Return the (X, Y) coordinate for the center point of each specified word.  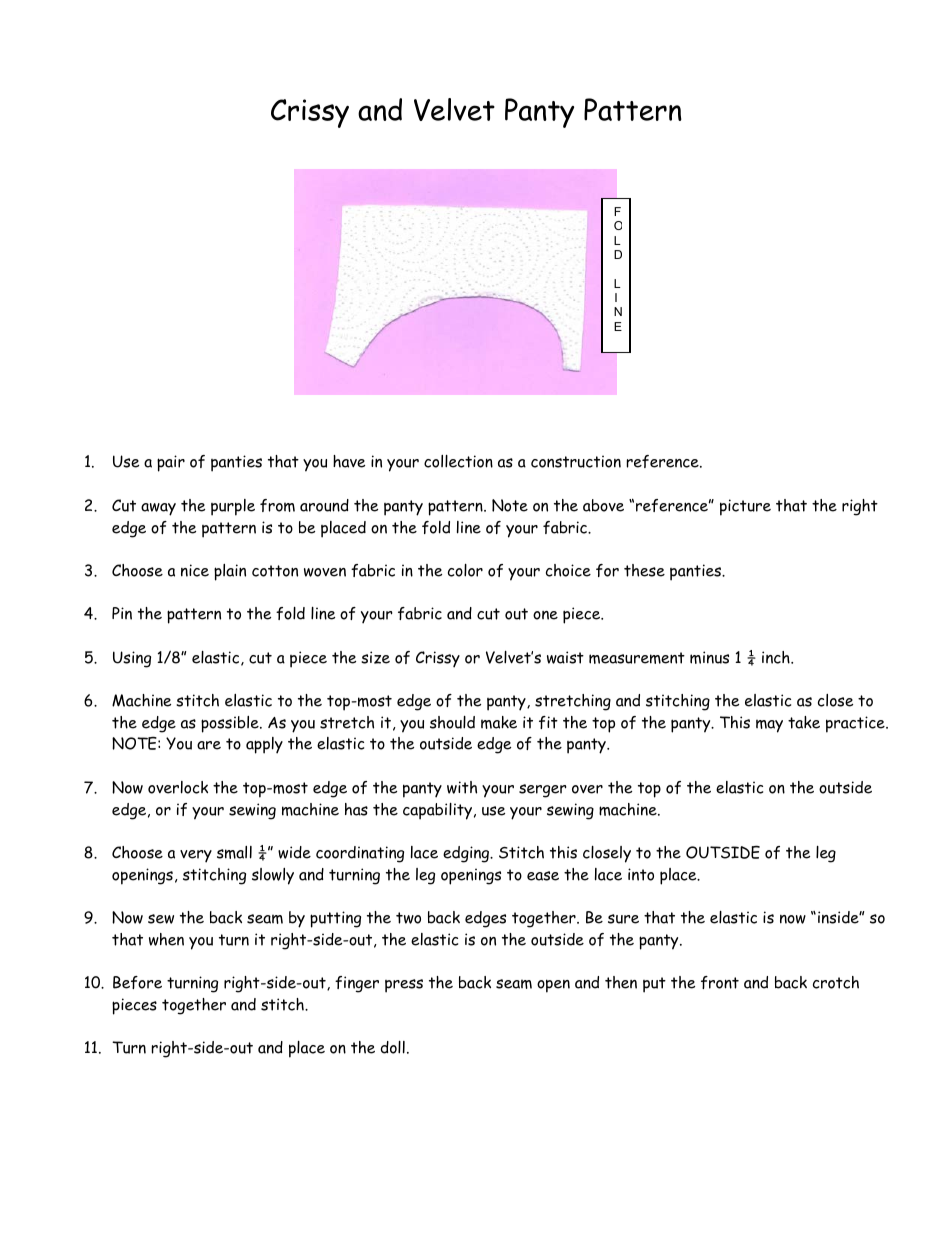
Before (137, 982)
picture (745, 507)
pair (171, 463)
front (720, 982)
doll (393, 1047)
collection (458, 461)
